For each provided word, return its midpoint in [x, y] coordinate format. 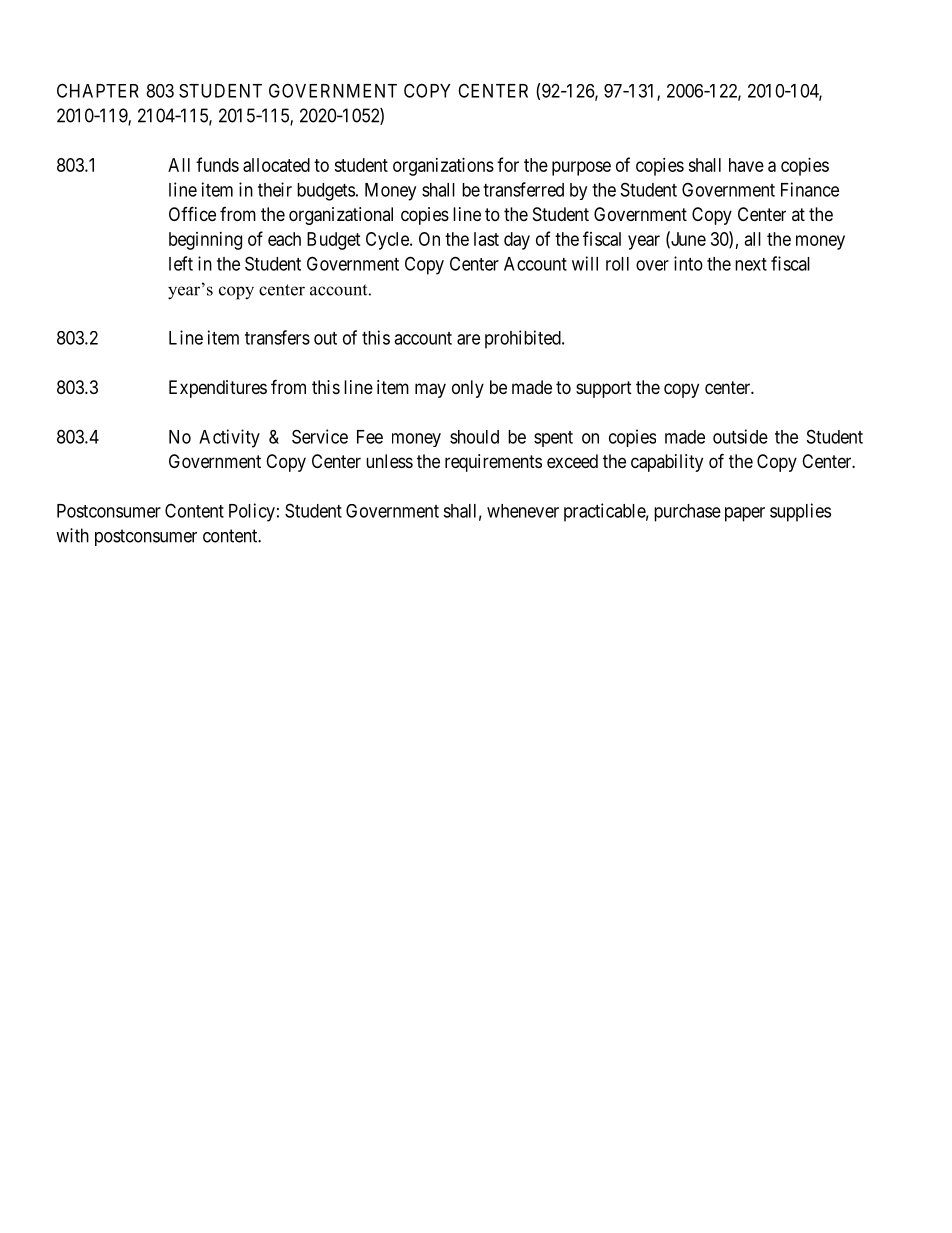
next [751, 264]
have [746, 165]
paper [745, 514]
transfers [277, 337]
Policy [252, 512]
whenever [523, 511]
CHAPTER [98, 90]
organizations [443, 167]
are [468, 339]
